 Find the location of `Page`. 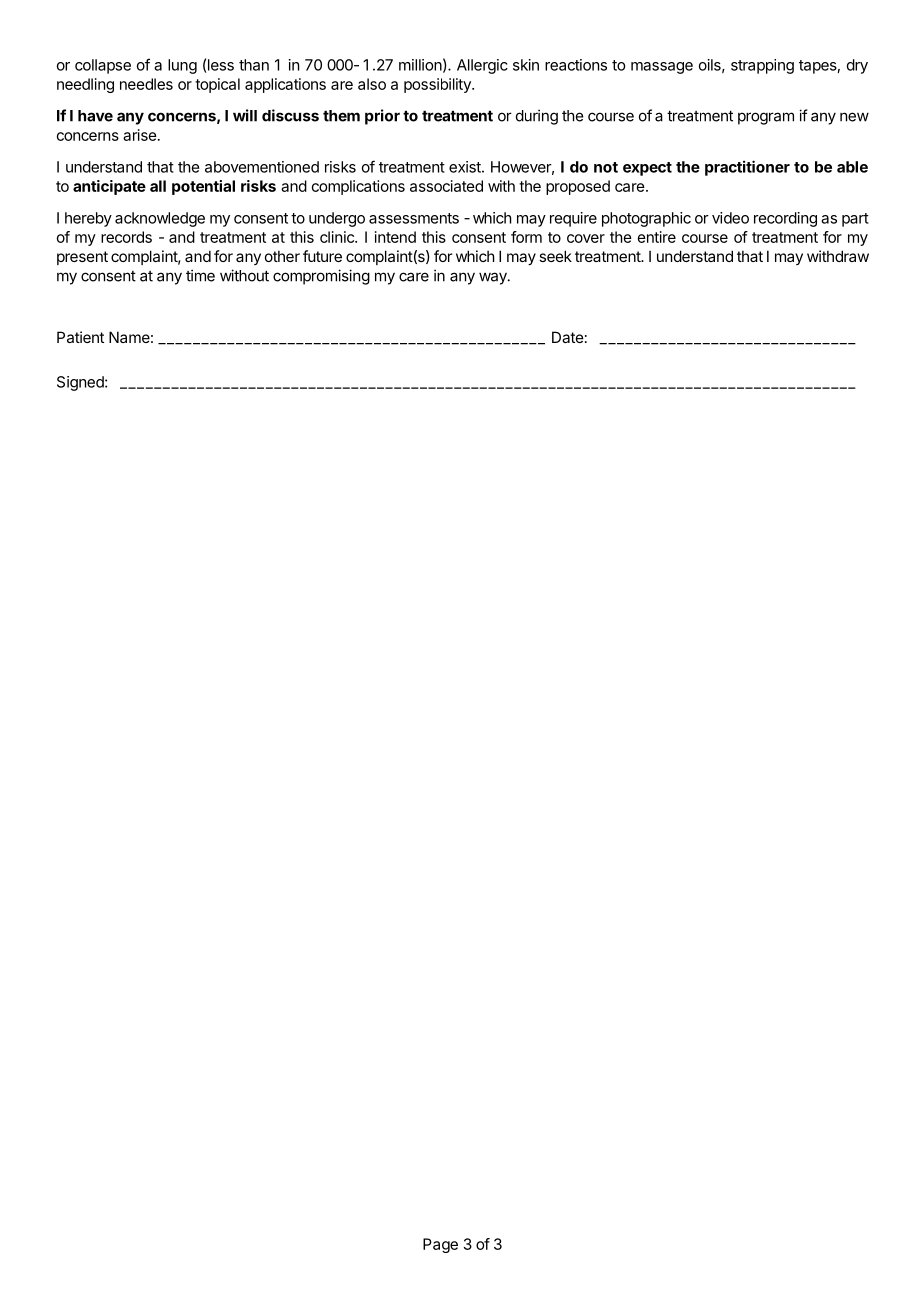

Page is located at coordinates (440, 1245).
